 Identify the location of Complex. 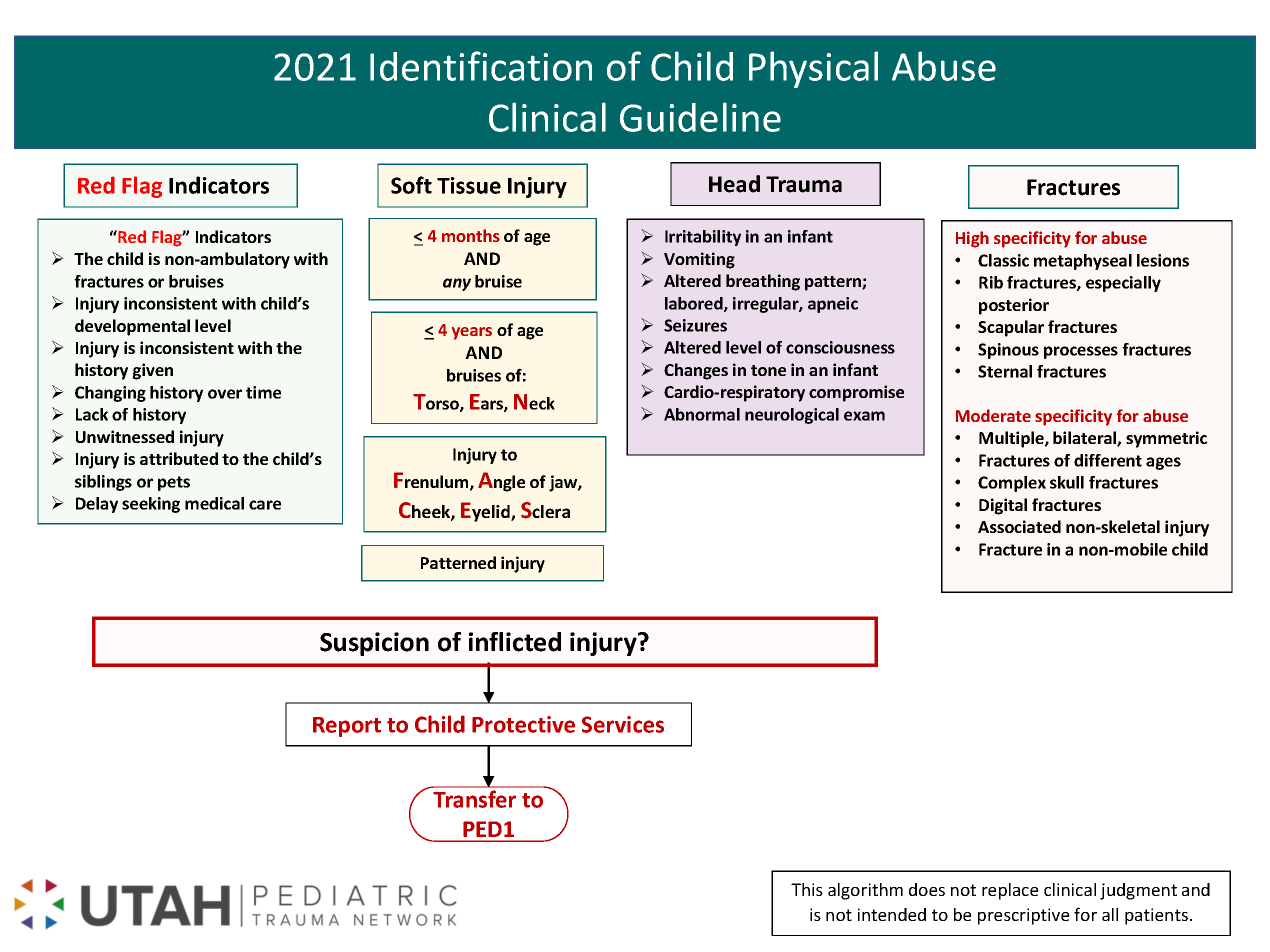
(1012, 484).
